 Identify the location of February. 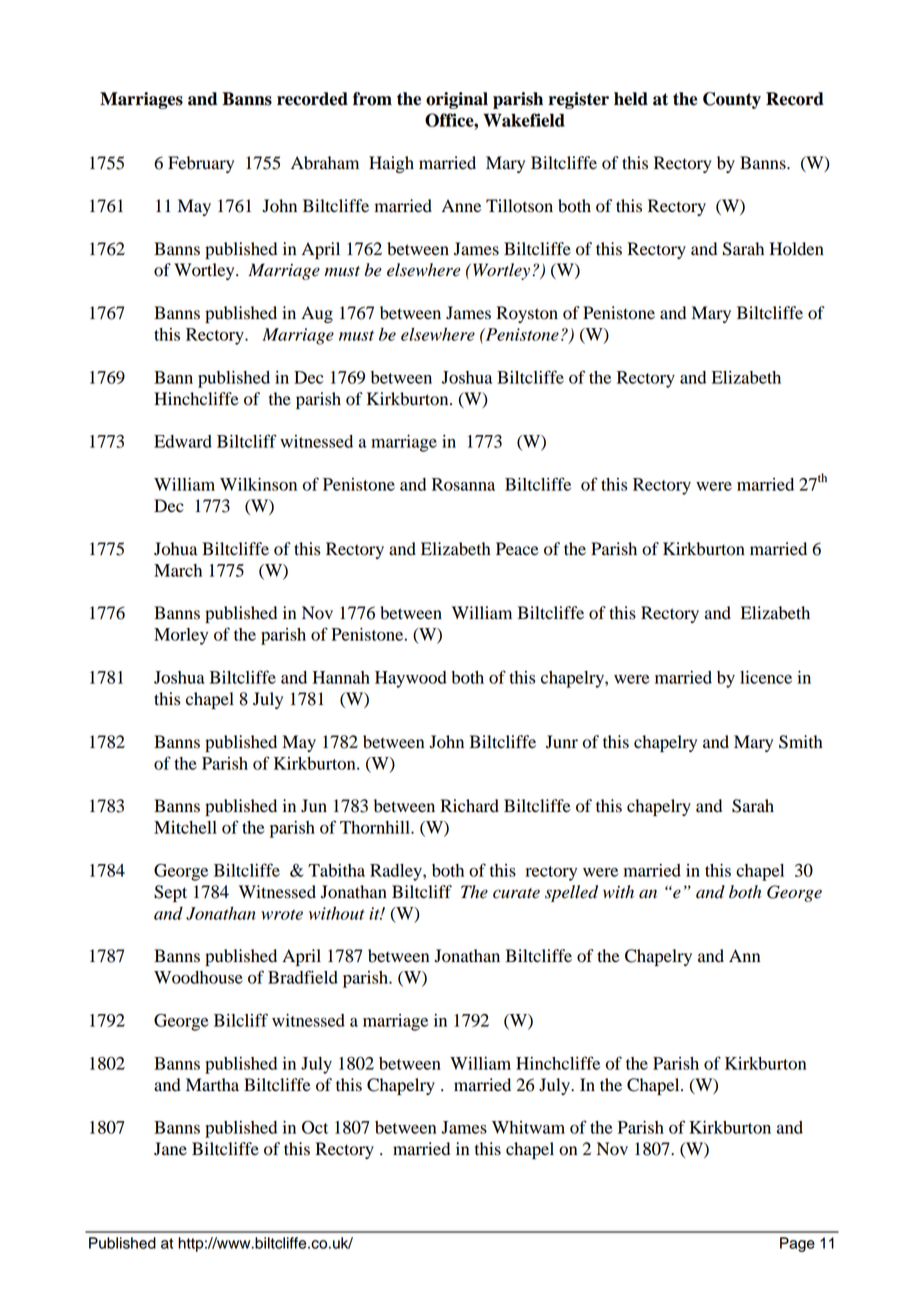
(201, 164).
